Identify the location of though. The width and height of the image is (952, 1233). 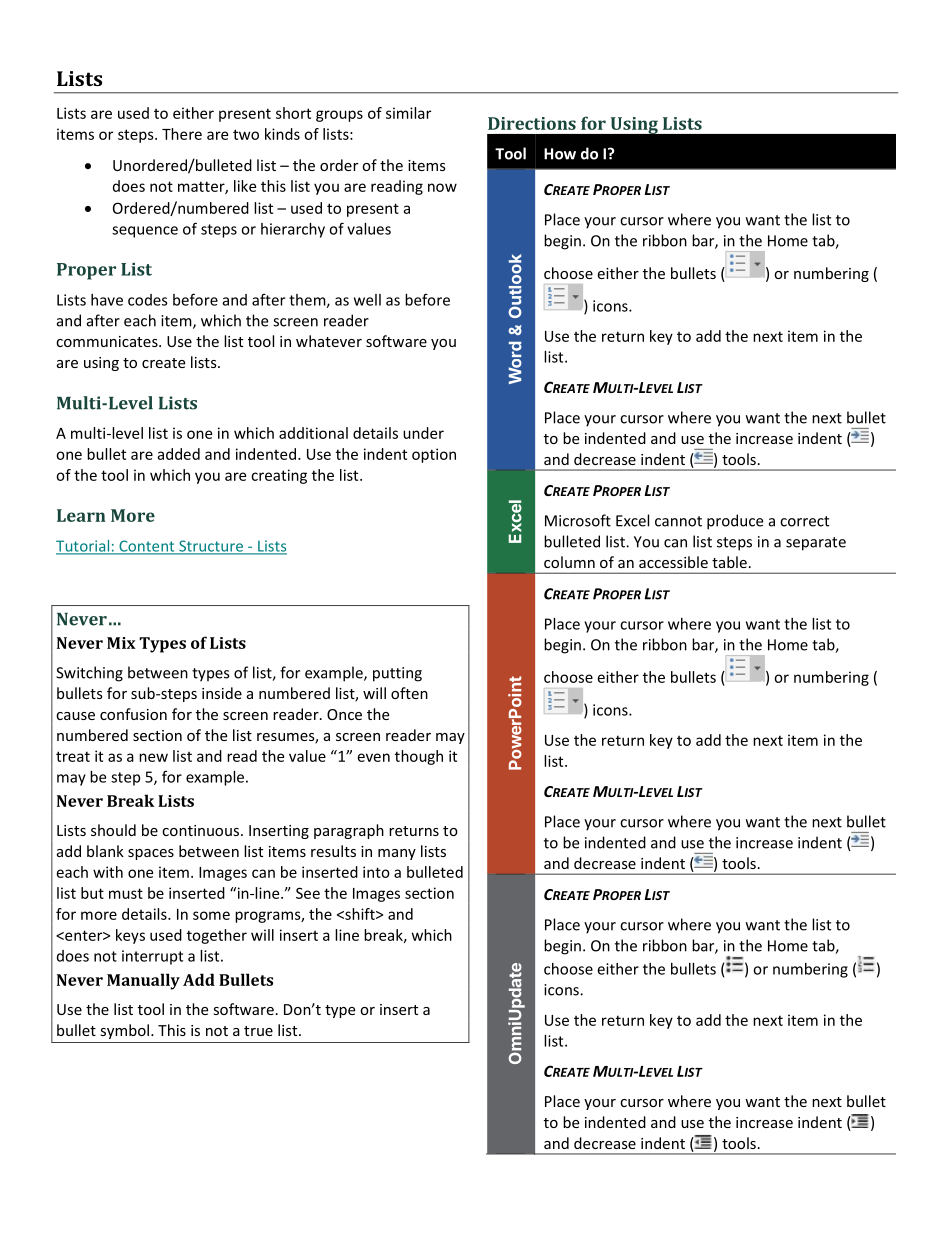
(419, 757).
